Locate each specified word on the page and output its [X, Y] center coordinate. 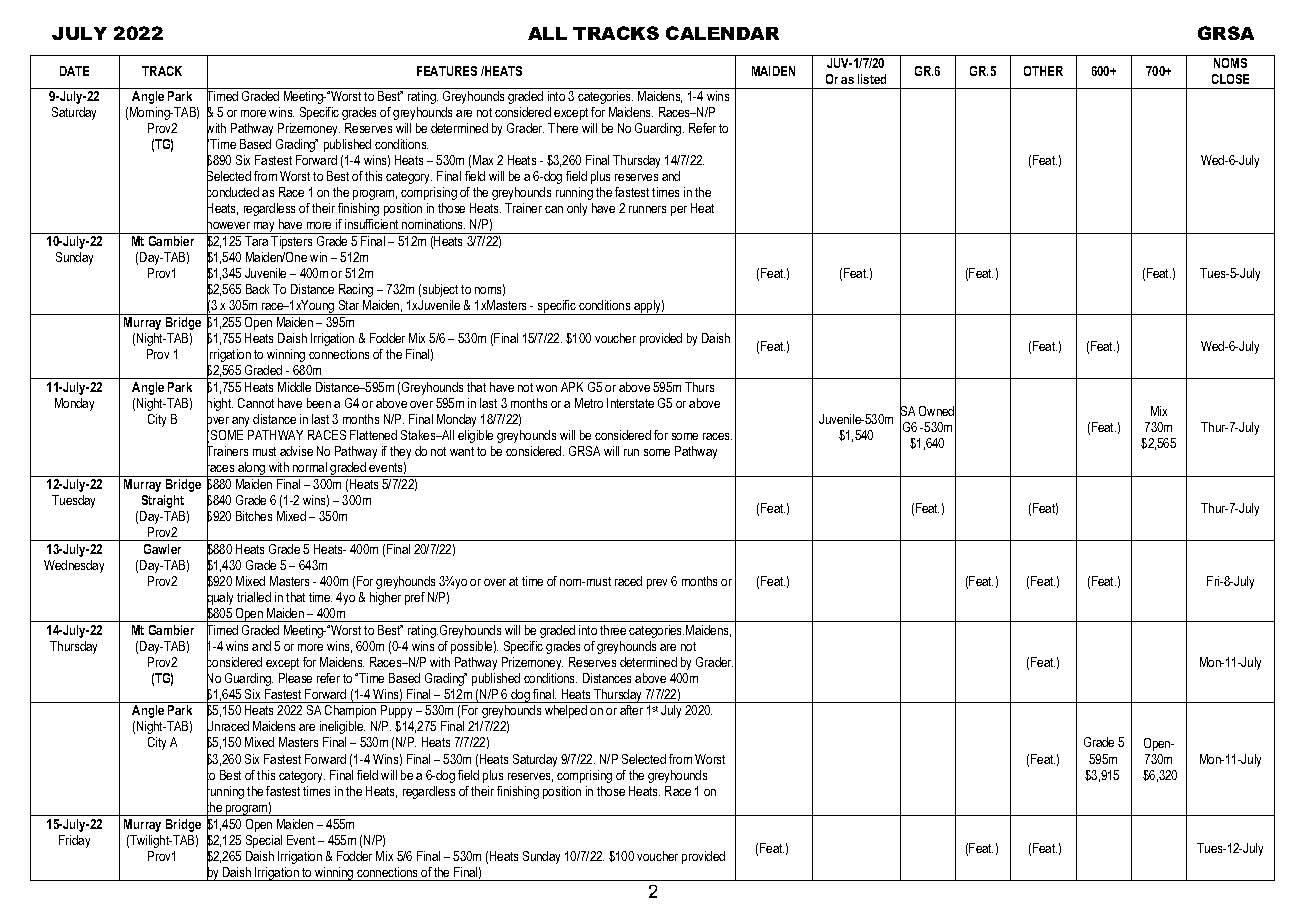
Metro [589, 403]
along [252, 469]
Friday [74, 841]
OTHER [1043, 71]
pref [415, 598]
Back [257, 289]
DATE [74, 71]
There [563, 128]
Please [295, 678]
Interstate [630, 403]
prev [657, 584]
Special [264, 841]
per [679, 211]
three [613, 630]
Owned [937, 411]
